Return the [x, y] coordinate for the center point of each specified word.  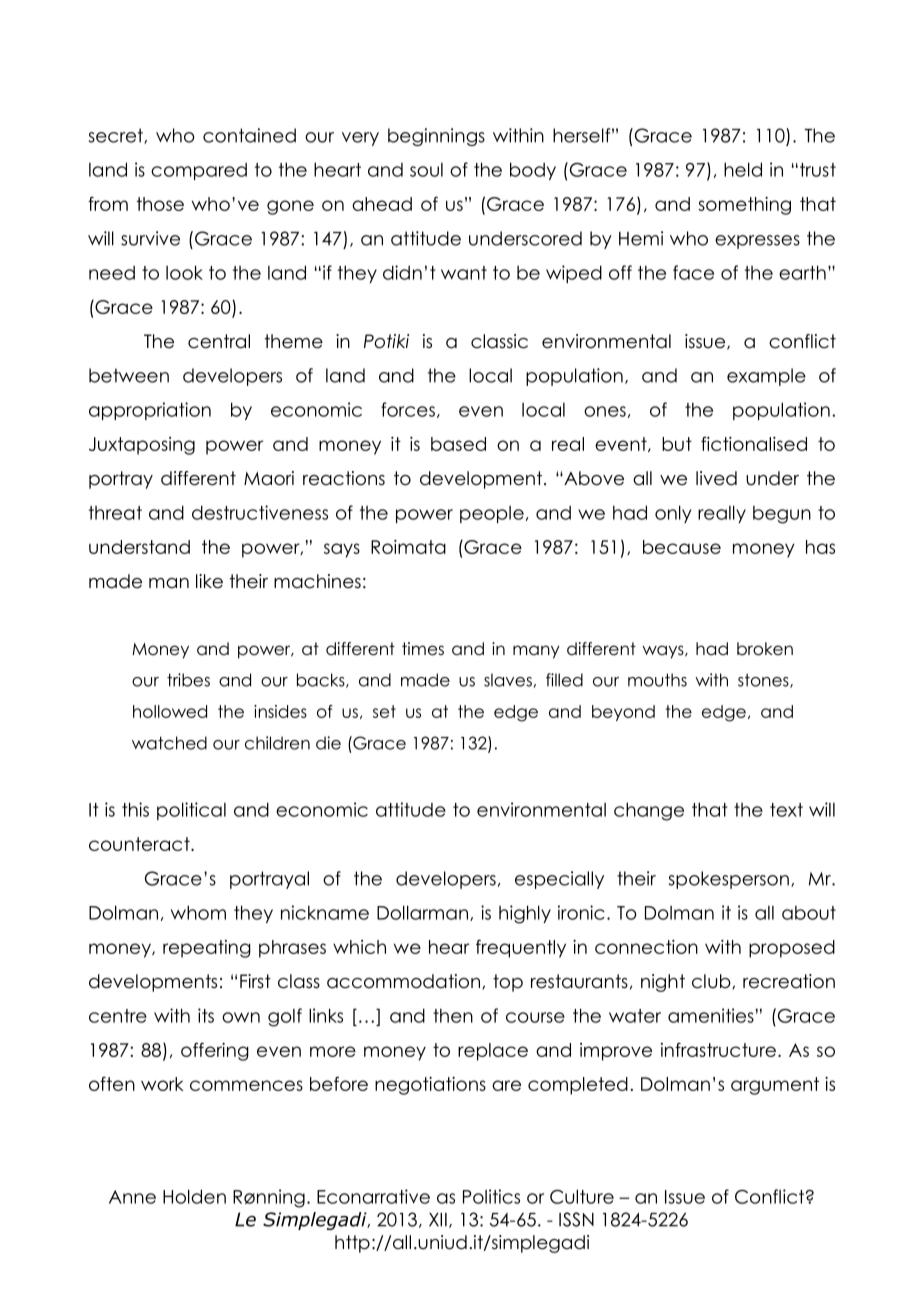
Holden [194, 1196]
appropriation [150, 411]
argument [775, 1086]
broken [765, 649]
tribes [188, 680]
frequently [521, 948]
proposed [792, 949]
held [743, 169]
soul [426, 170]
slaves [508, 680]
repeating [207, 949]
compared [199, 171]
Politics [491, 1196]
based [458, 444]
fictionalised [754, 443]
